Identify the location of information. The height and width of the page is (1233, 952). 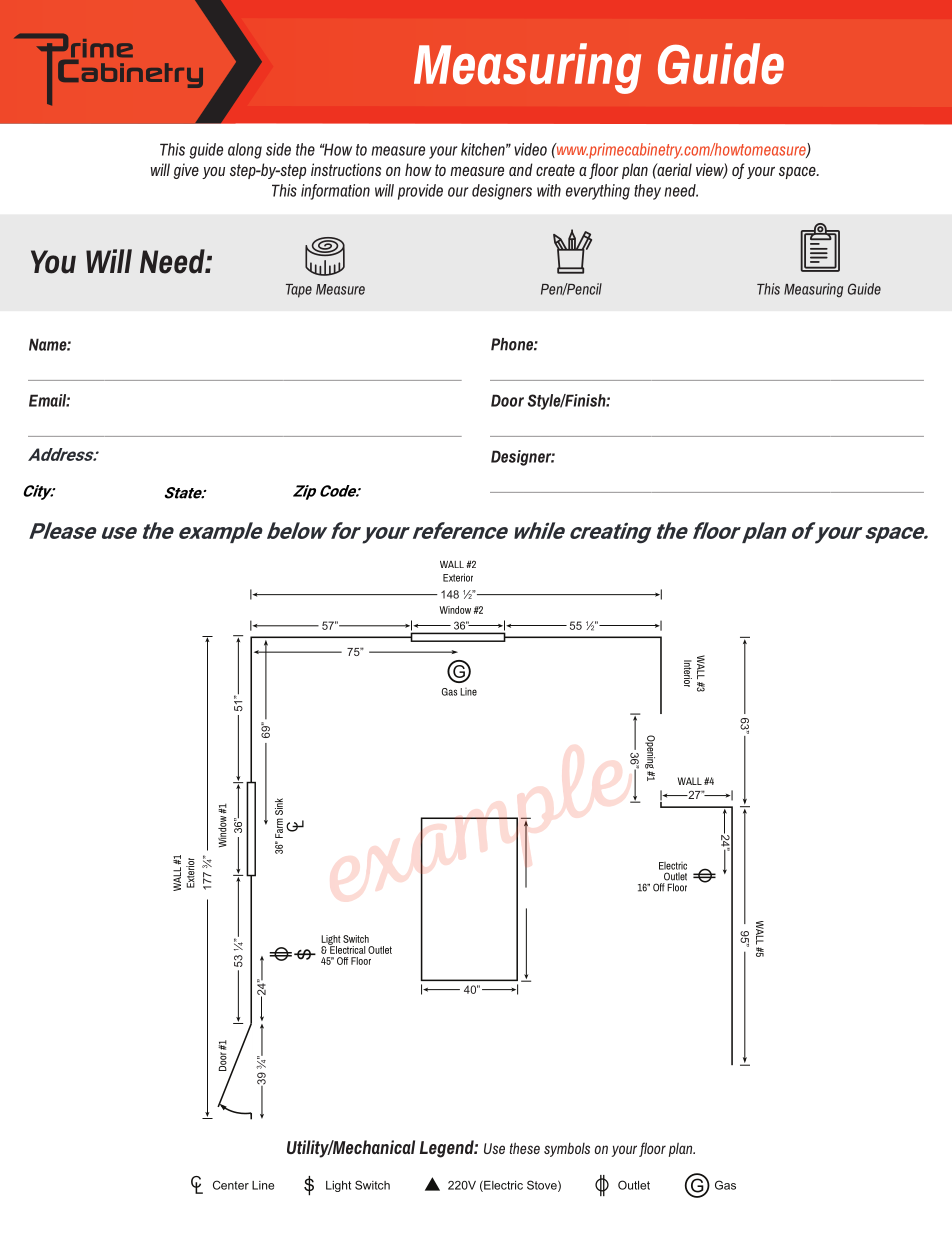
(335, 192).
